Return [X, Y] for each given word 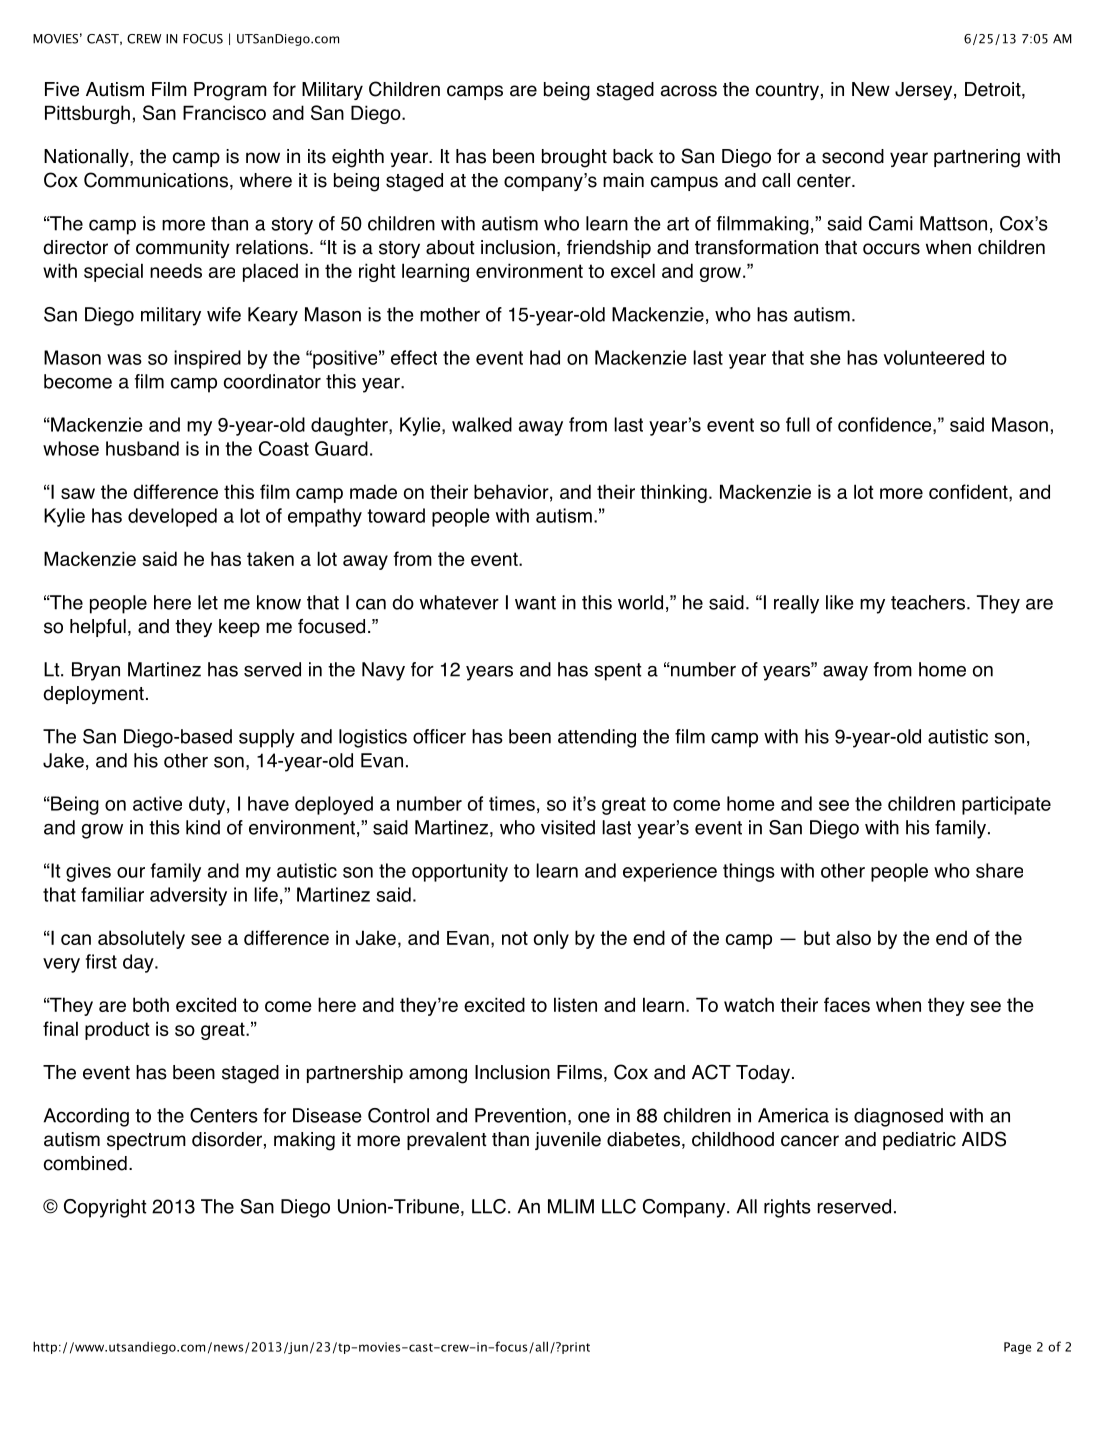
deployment [93, 695]
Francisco [224, 112]
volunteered [934, 357]
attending [597, 738]
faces [847, 1004]
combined [85, 1163]
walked [482, 424]
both [151, 1004]
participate [1006, 805]
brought [574, 158]
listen [575, 1004]
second [853, 156]
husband [142, 448]
